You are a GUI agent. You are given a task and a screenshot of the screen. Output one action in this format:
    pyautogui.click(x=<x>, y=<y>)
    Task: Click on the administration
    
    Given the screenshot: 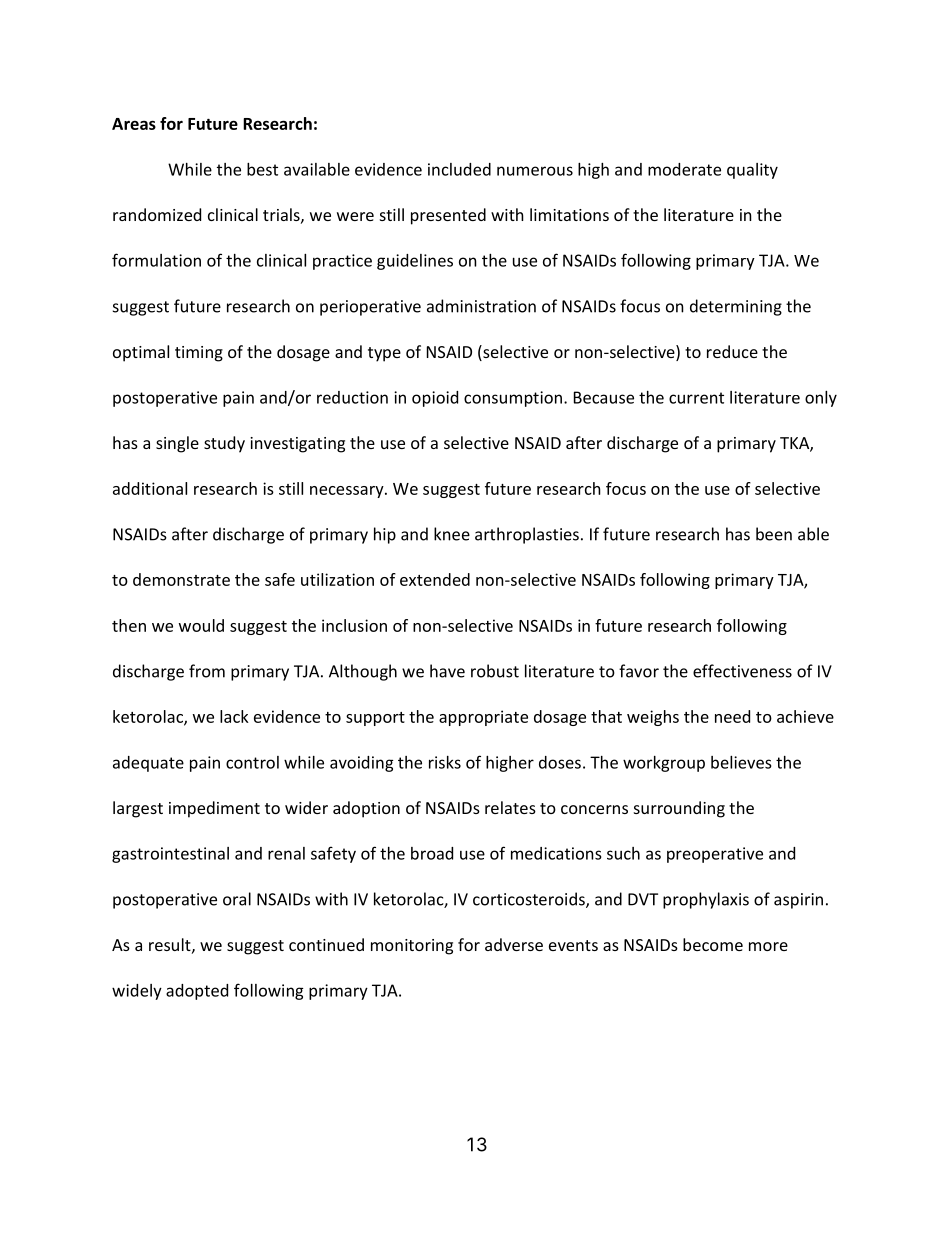 What is the action you would take?
    pyautogui.click(x=481, y=306)
